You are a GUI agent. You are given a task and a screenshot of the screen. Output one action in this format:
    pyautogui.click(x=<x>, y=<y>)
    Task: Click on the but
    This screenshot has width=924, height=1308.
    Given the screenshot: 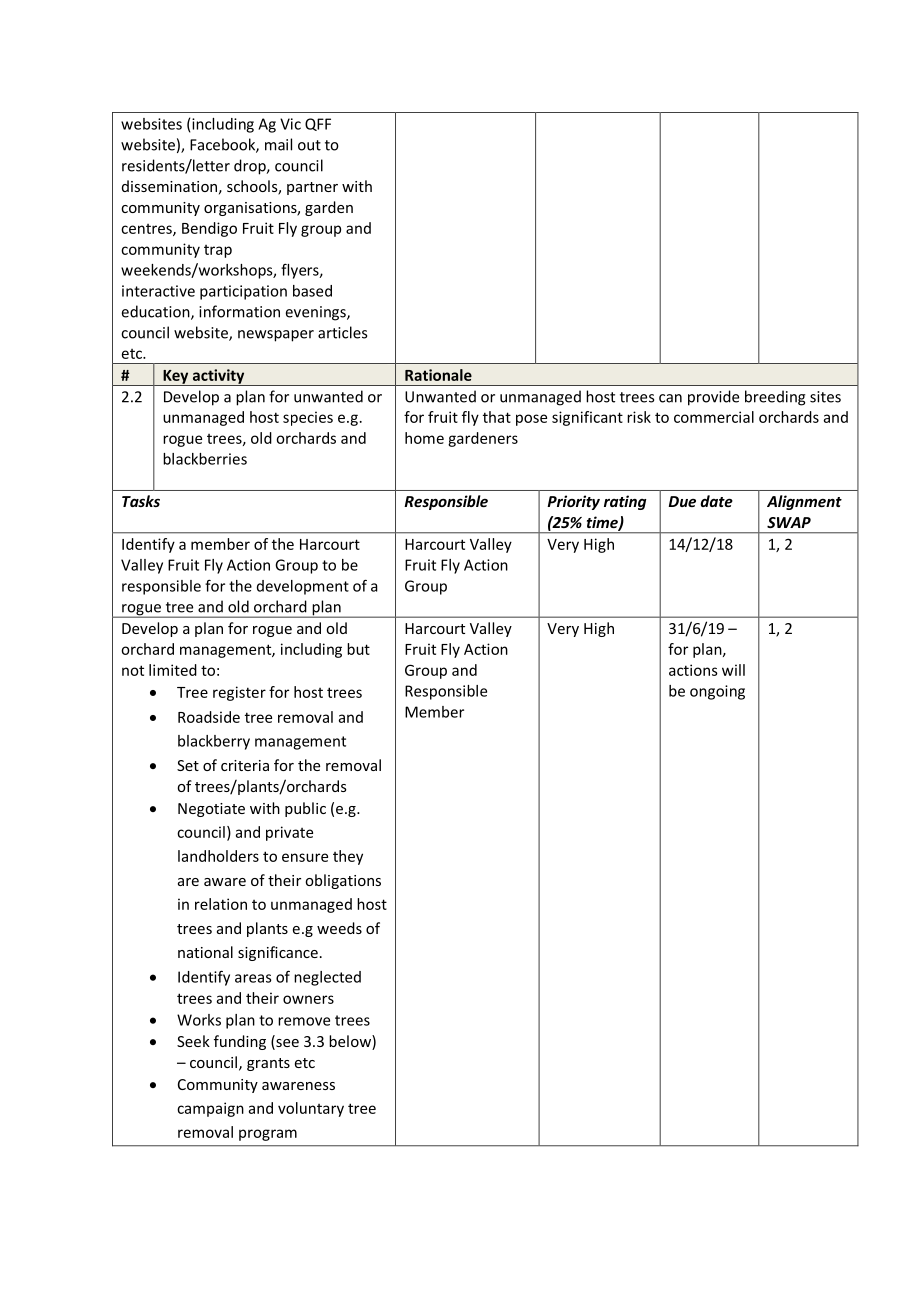 What is the action you would take?
    pyautogui.click(x=358, y=649)
